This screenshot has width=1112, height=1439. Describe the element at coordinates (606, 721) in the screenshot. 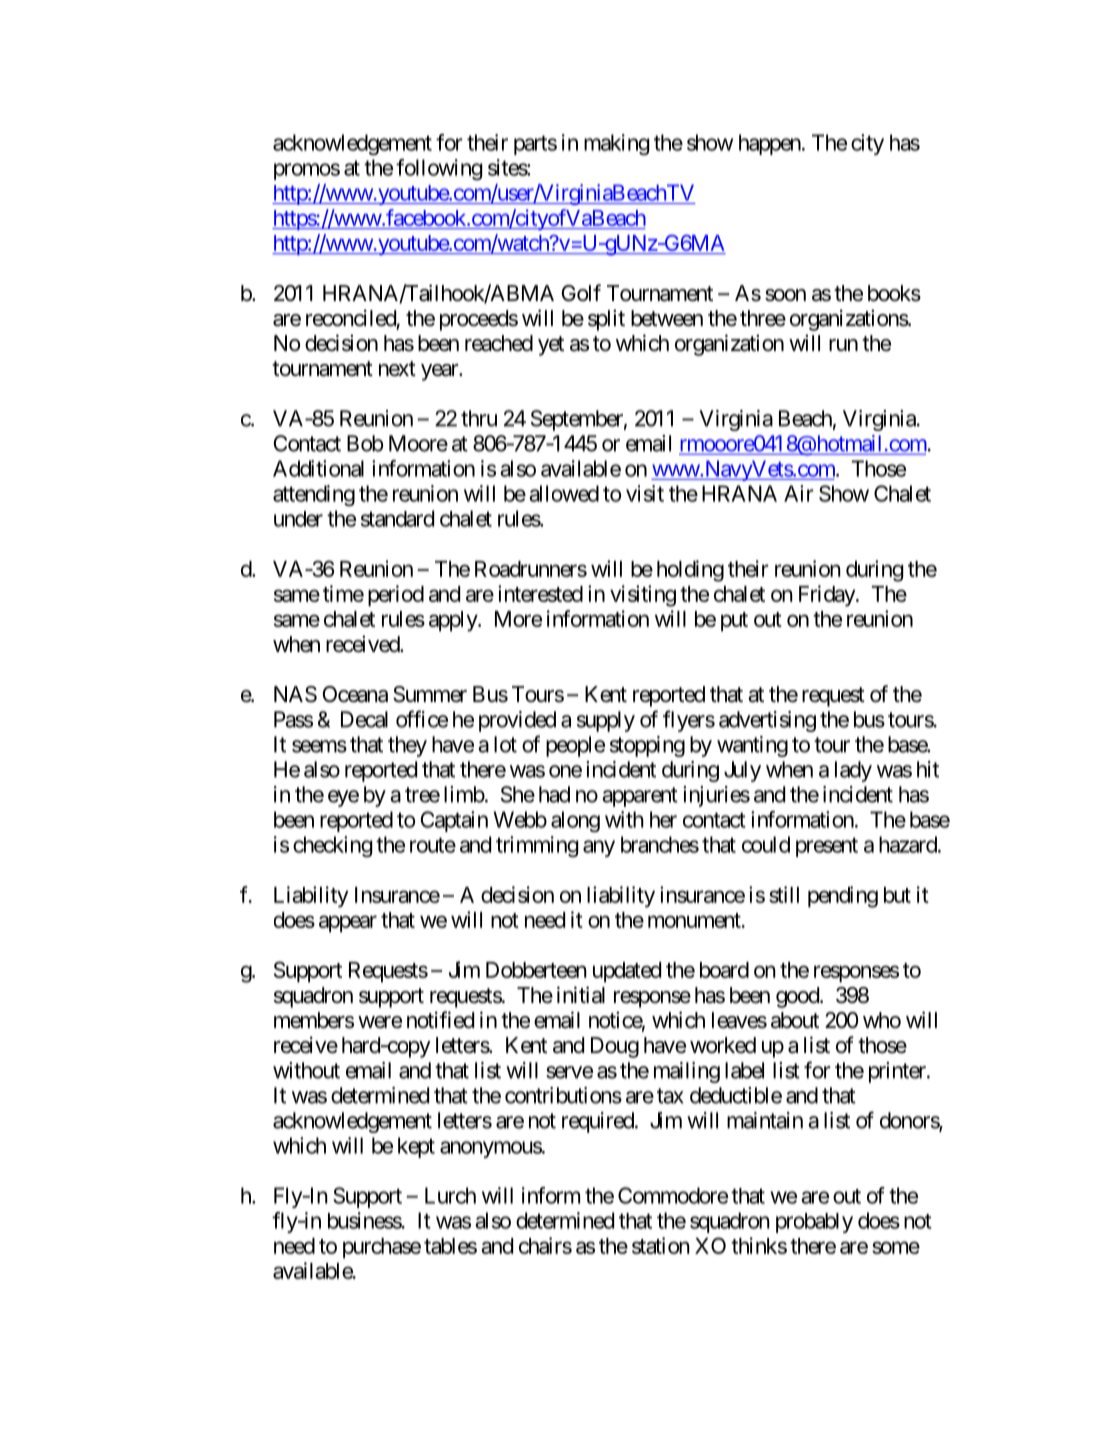

I see `supply` at that location.
